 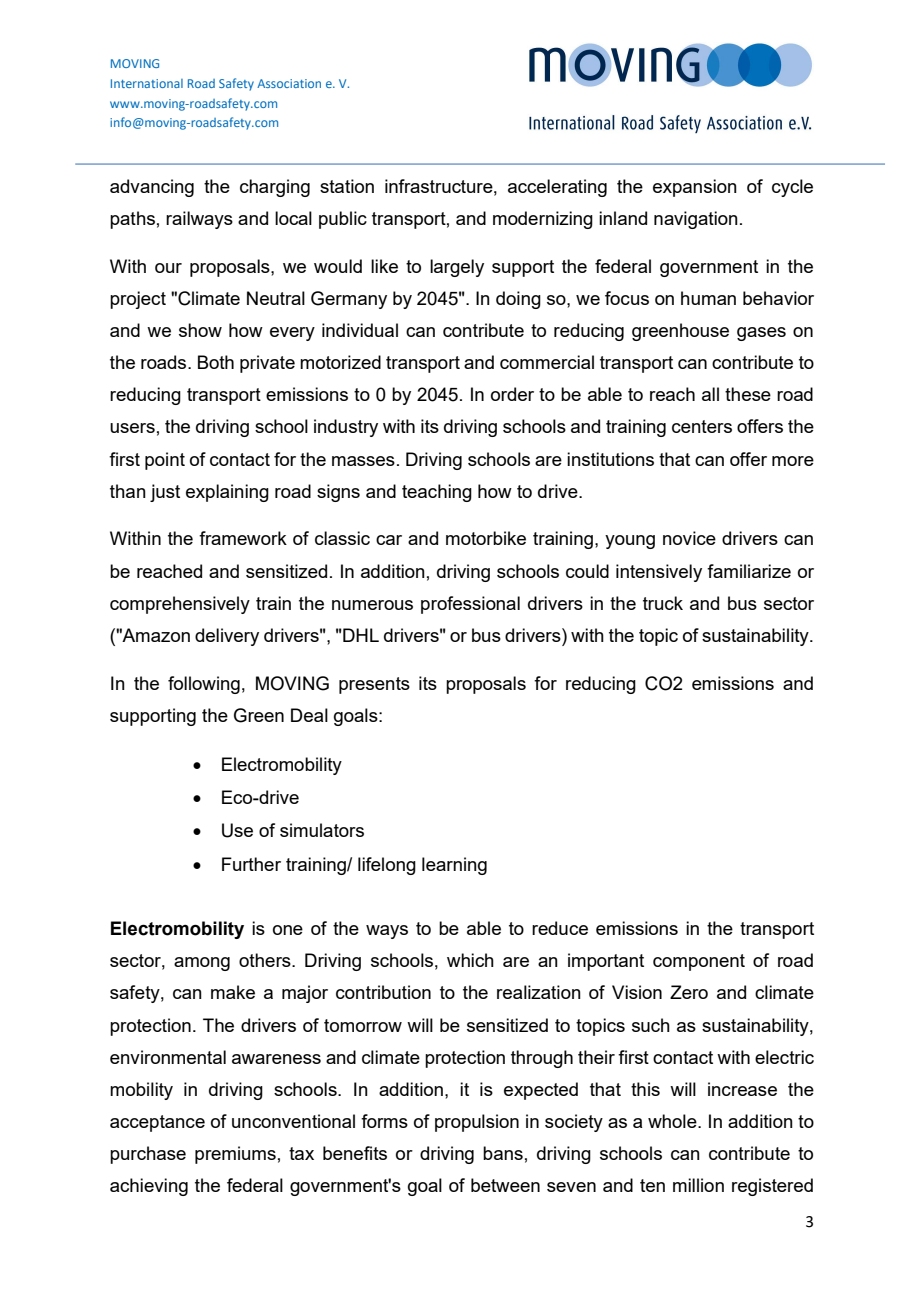 I want to click on Further, so click(x=251, y=864).
